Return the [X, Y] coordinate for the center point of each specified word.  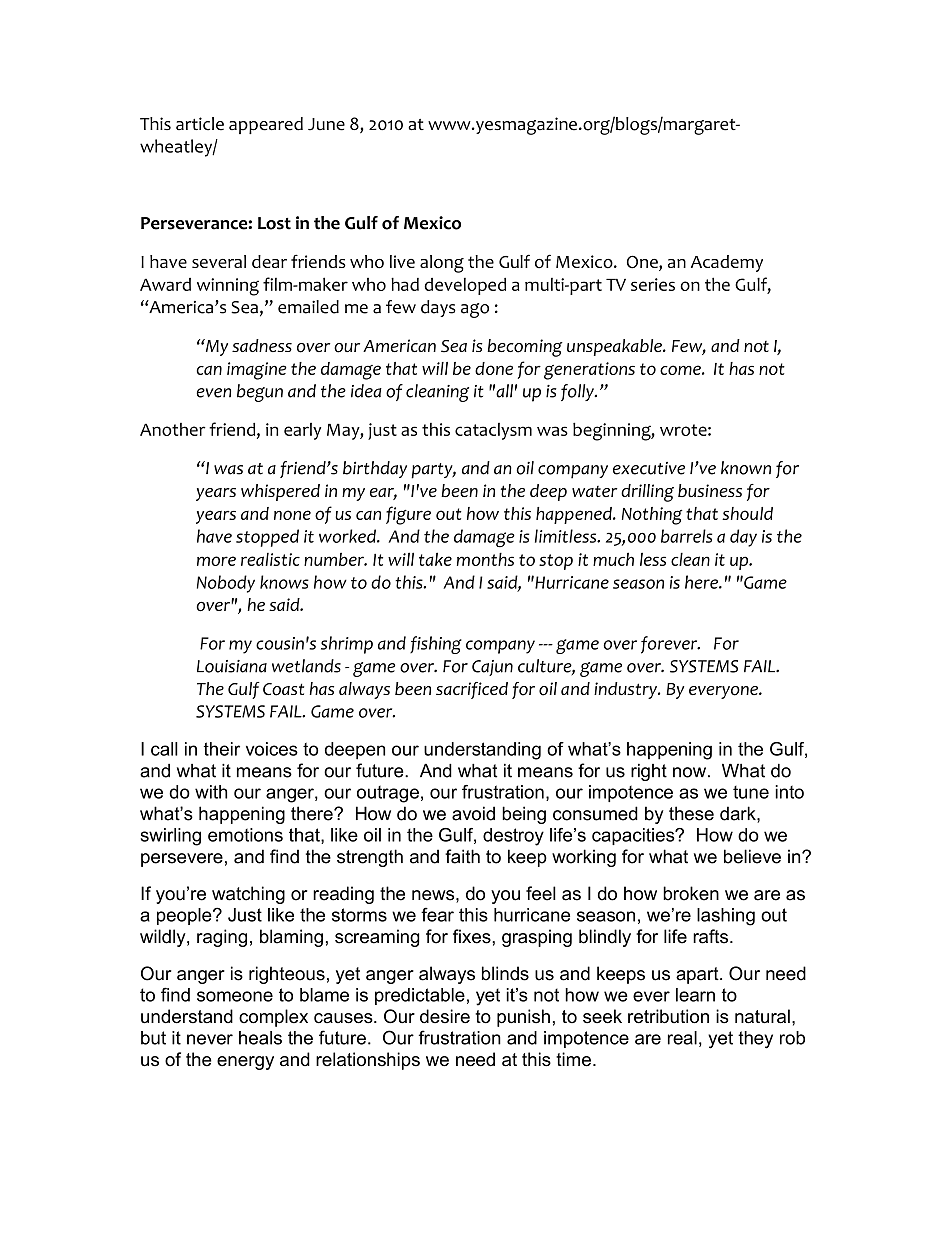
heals [260, 1038]
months [485, 559]
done [494, 368]
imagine [257, 371]
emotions [245, 835]
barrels [686, 536]
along [442, 264]
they [755, 1040]
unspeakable [615, 347]
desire [445, 1016]
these [691, 813]
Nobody [226, 584]
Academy [727, 263]
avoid [473, 813]
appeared [266, 125]
